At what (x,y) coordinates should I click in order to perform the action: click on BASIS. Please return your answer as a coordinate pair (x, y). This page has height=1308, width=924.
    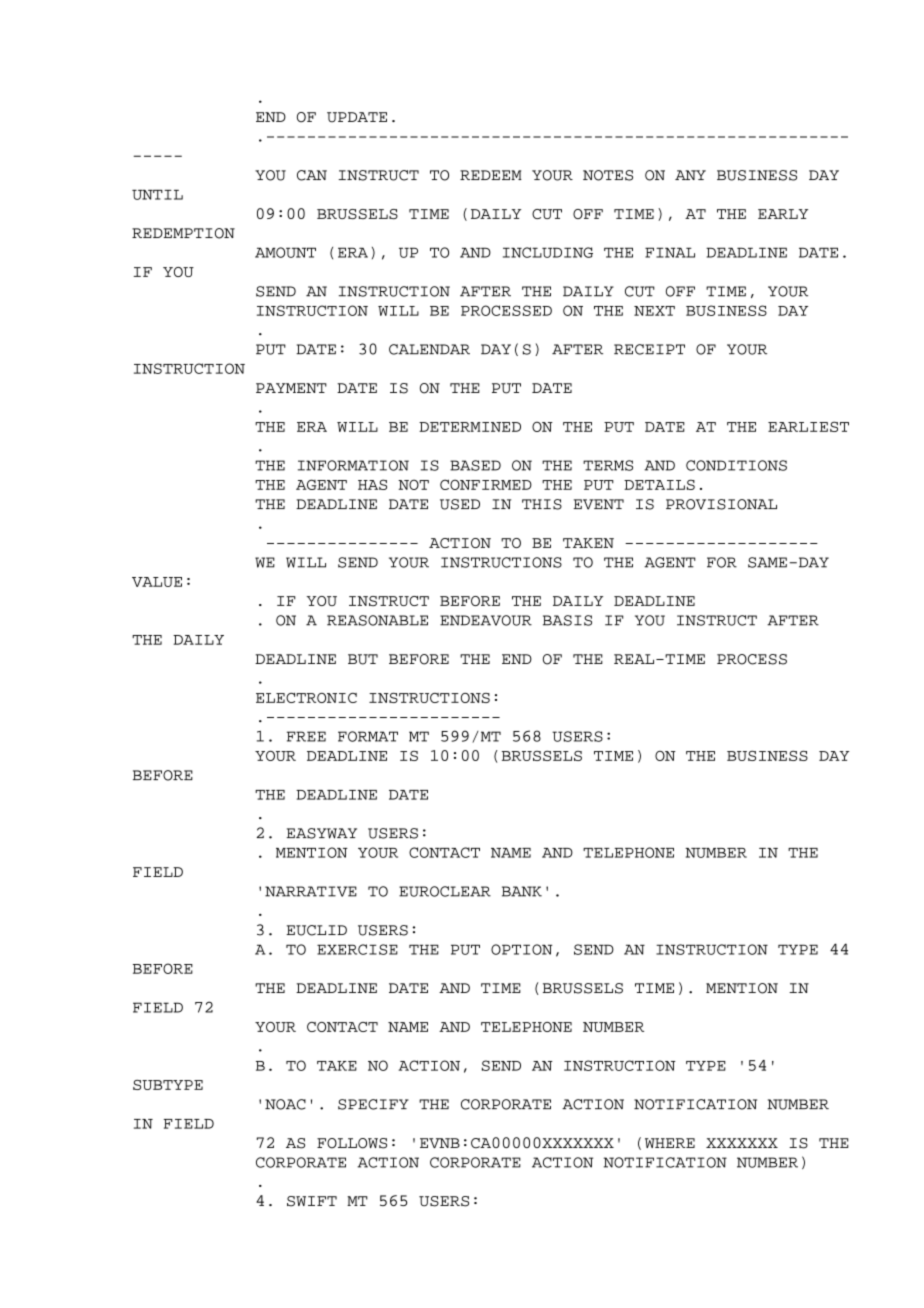
    Looking at the image, I should click on (567, 620).
